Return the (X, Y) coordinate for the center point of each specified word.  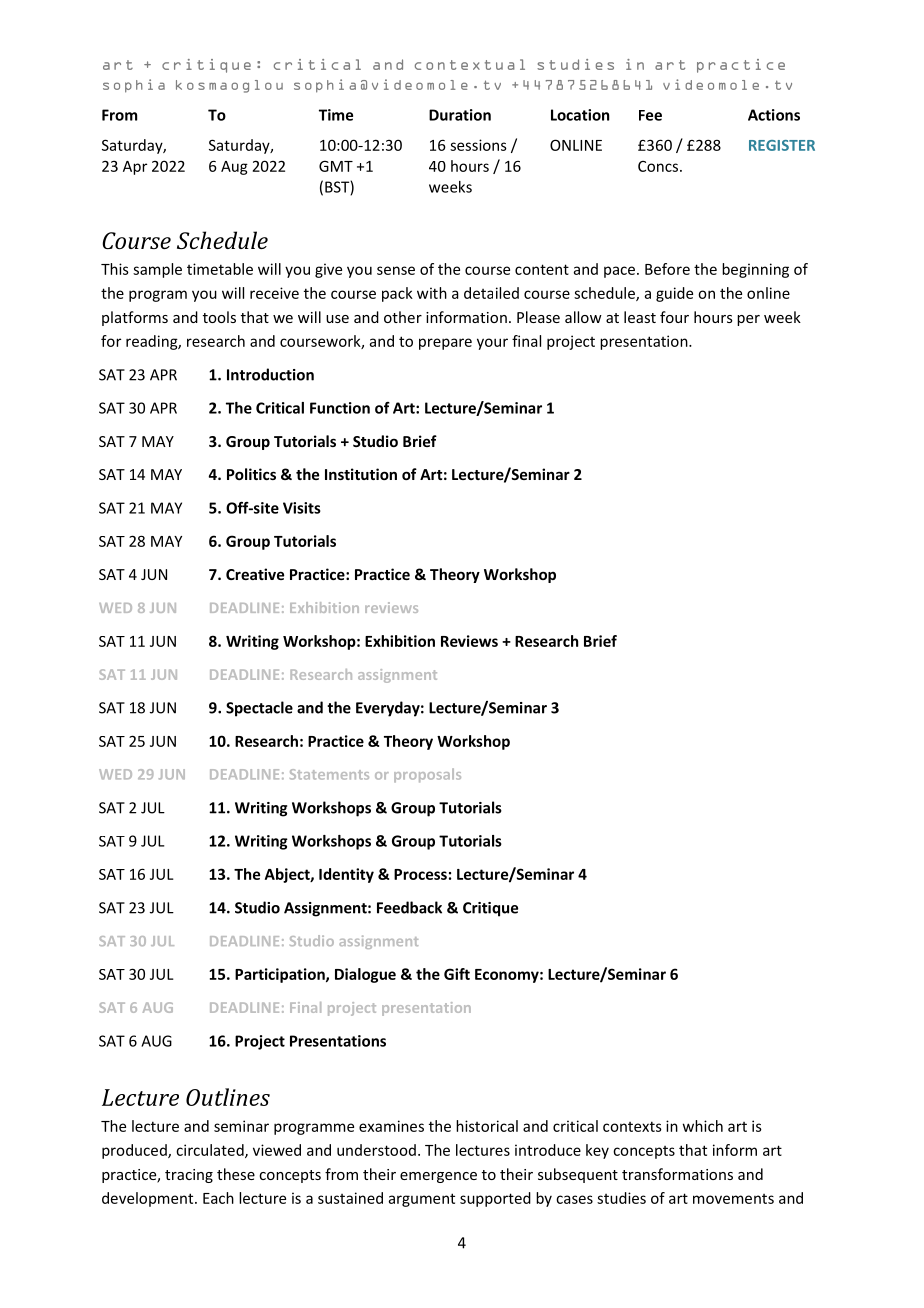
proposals (427, 775)
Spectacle (259, 709)
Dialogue (365, 975)
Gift (457, 974)
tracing (189, 1176)
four (674, 317)
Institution (361, 474)
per (748, 320)
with (432, 293)
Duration (460, 115)
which (703, 1126)
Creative (255, 574)
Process (420, 874)
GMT (336, 166)
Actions (774, 115)
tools (219, 317)
